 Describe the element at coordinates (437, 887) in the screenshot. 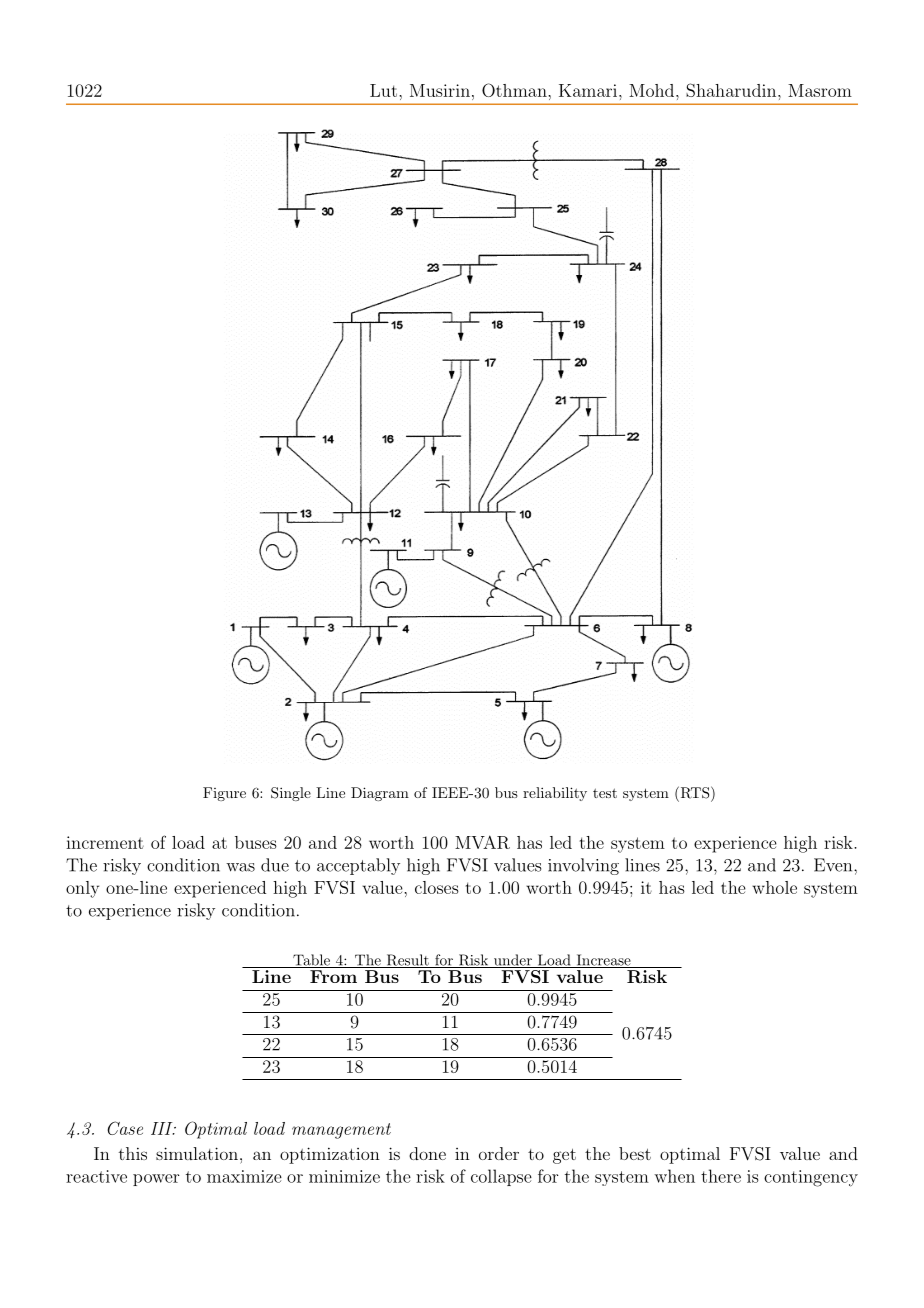

I see `closes` at that location.
